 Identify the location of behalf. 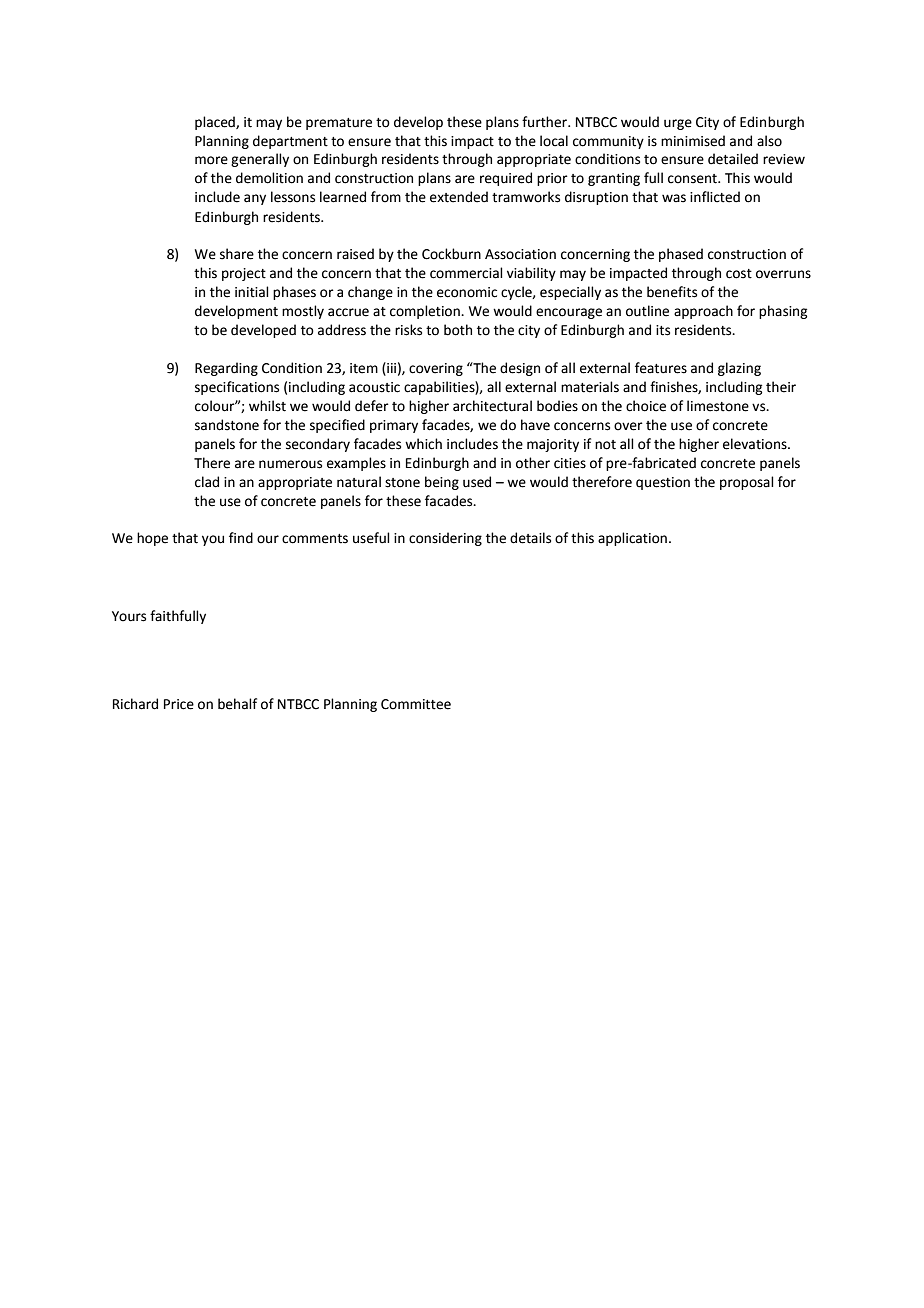
(237, 704).
